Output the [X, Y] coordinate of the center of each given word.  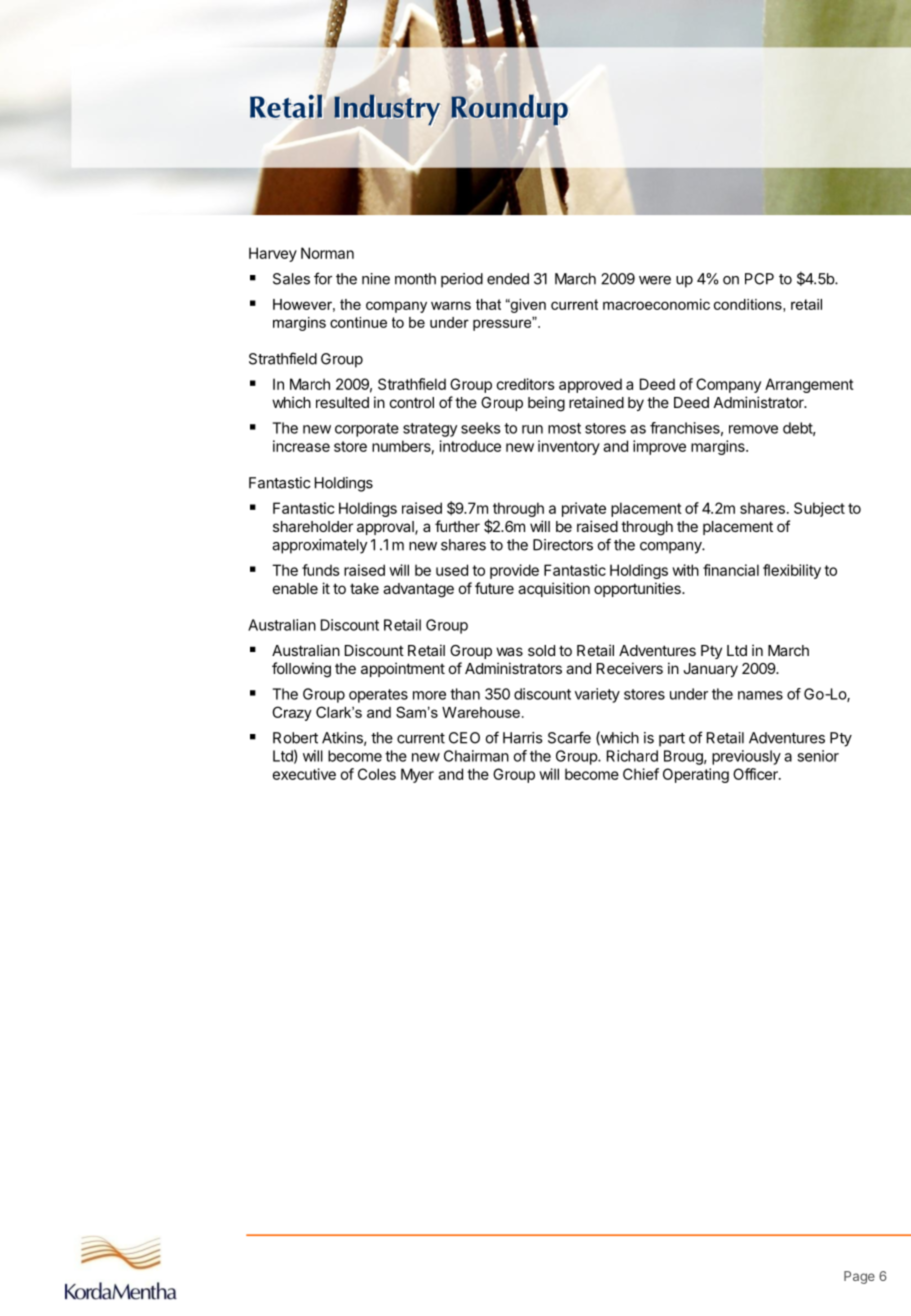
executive [304, 774]
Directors [563, 545]
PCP [759, 279]
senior [818, 756]
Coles [377, 774]
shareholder [313, 526]
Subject [819, 509]
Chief [641, 774]
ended [508, 279]
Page [859, 1277]
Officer [756, 774]
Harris [522, 738]
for [323, 278]
